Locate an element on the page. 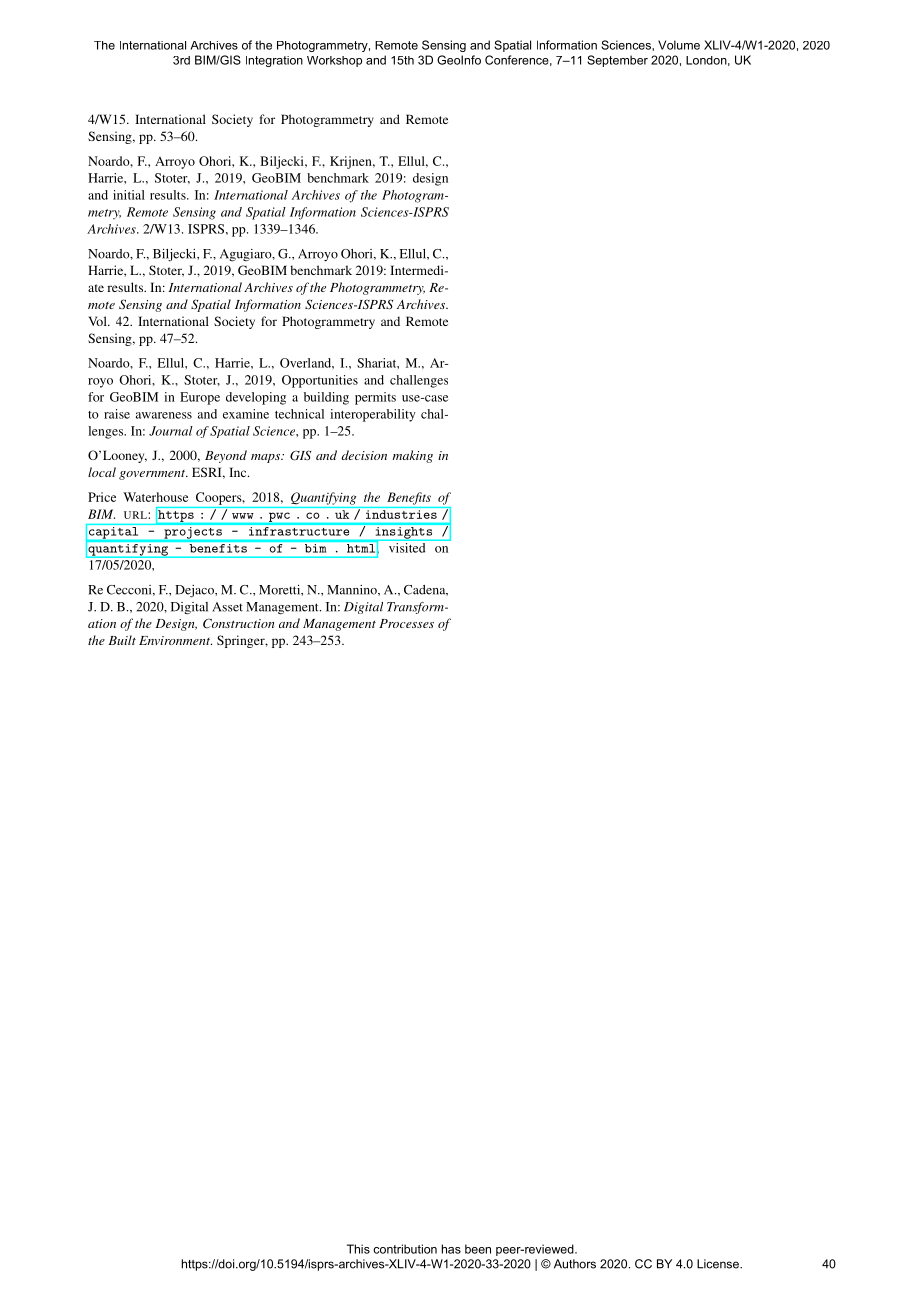 The width and height of the document is (924, 1308). government is located at coordinates (153, 475).
